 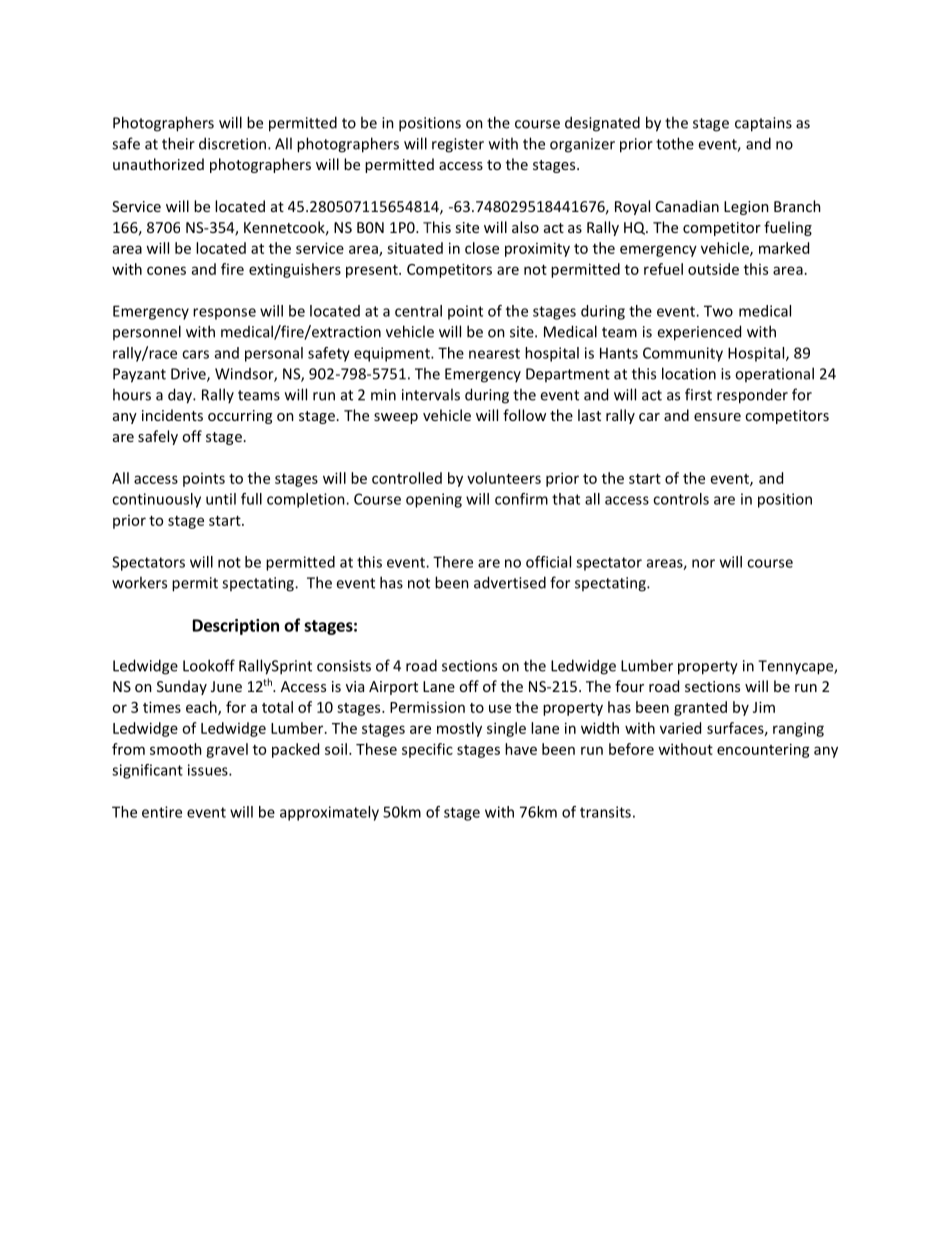 I want to click on issues, so click(x=209, y=770).
